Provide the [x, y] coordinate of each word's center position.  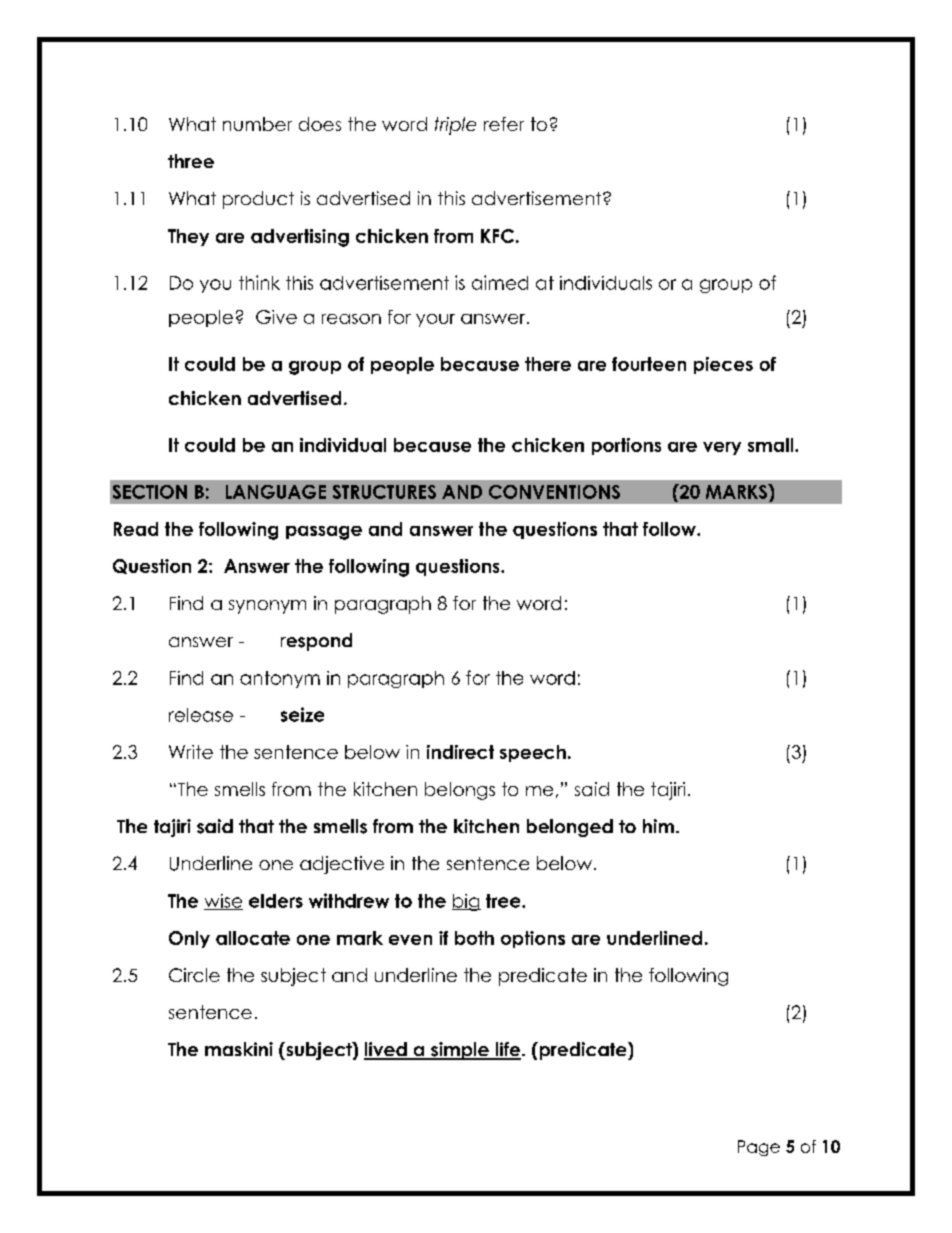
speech [533, 753]
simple [460, 1051]
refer [504, 124]
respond [316, 642]
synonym [267, 607]
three [191, 161]
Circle [194, 975]
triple [455, 126]
